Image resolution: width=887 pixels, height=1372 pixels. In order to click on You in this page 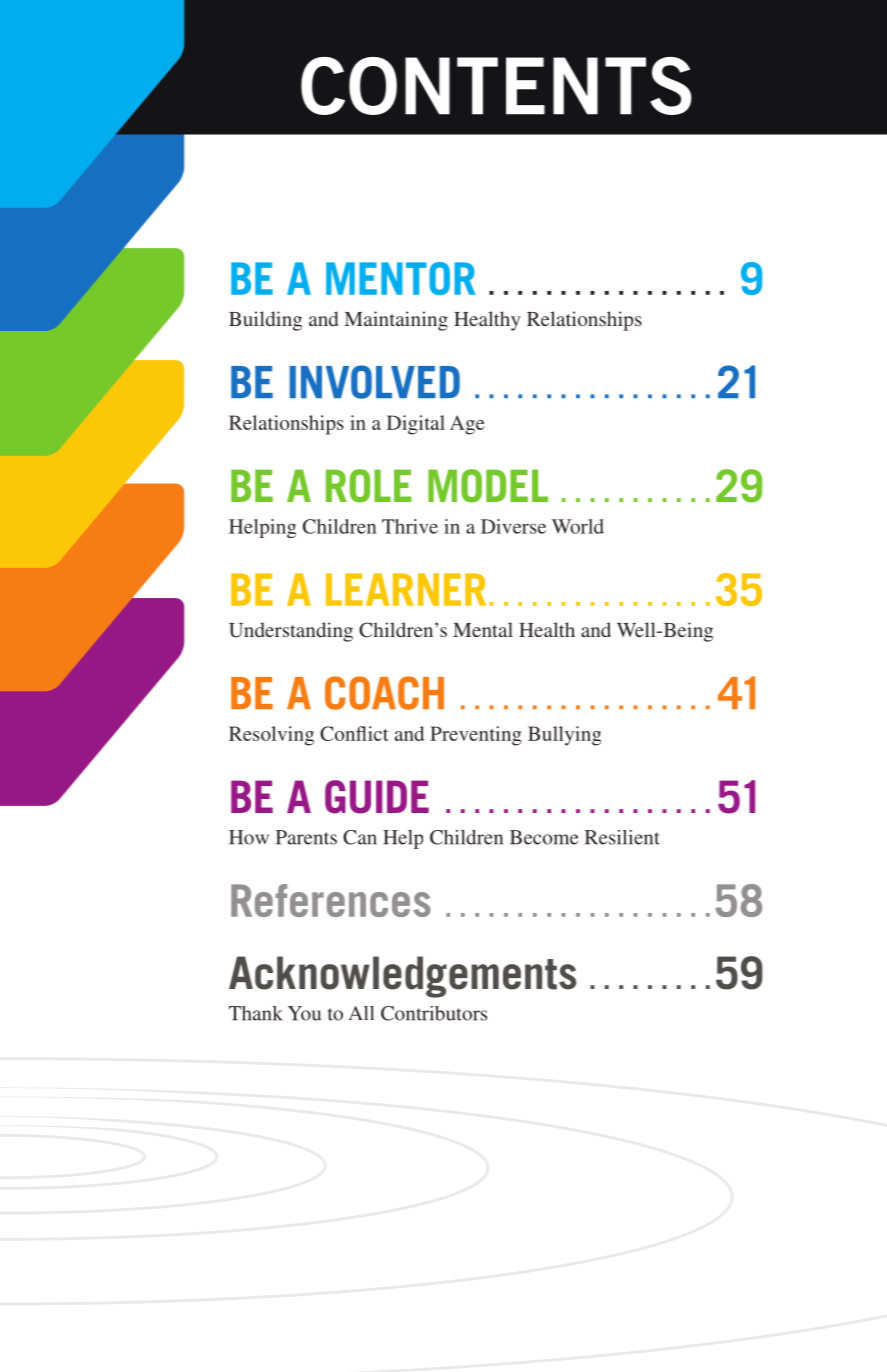, I will do `click(304, 1013)`.
